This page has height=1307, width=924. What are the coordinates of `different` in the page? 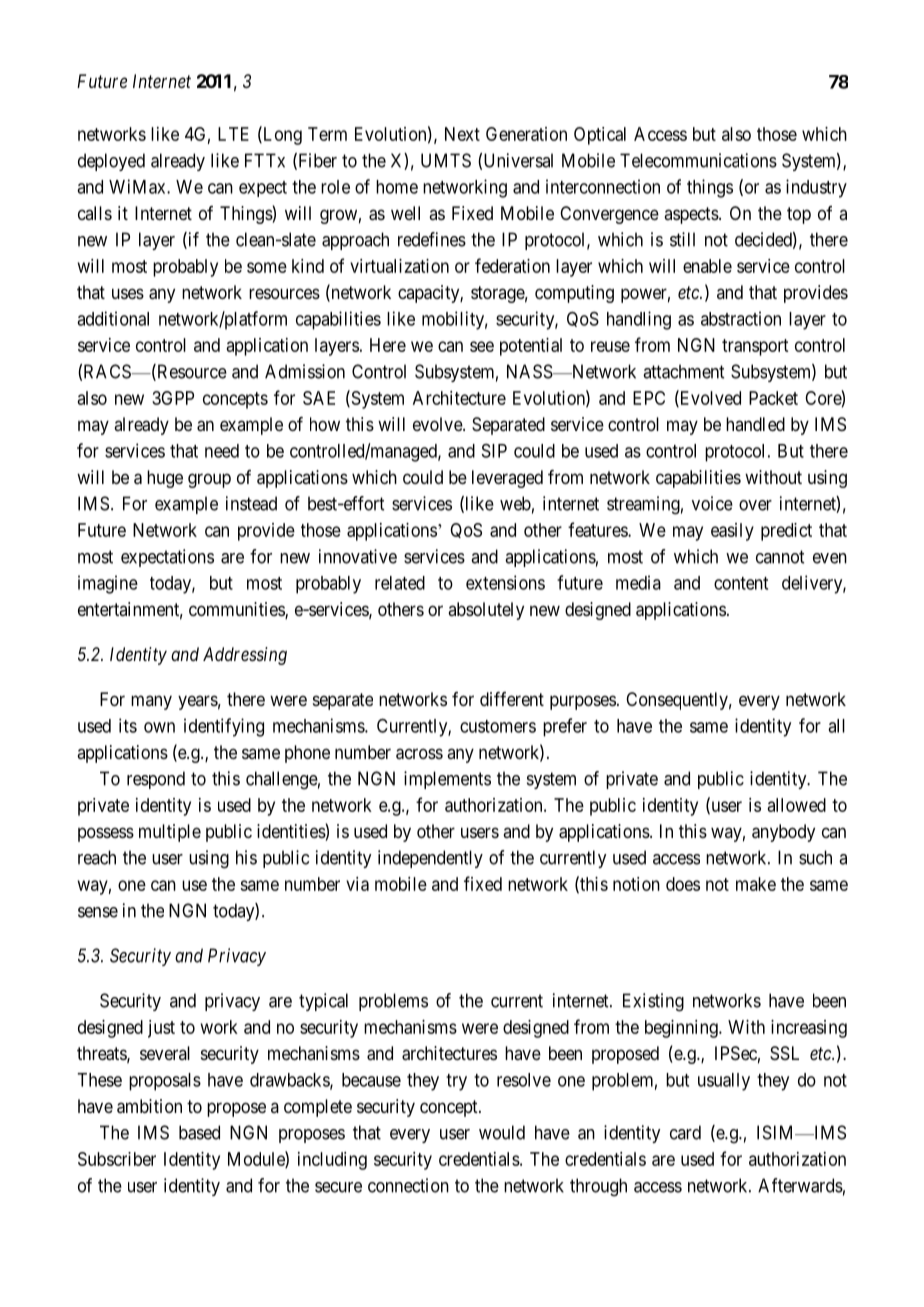 It's located at (512, 699).
